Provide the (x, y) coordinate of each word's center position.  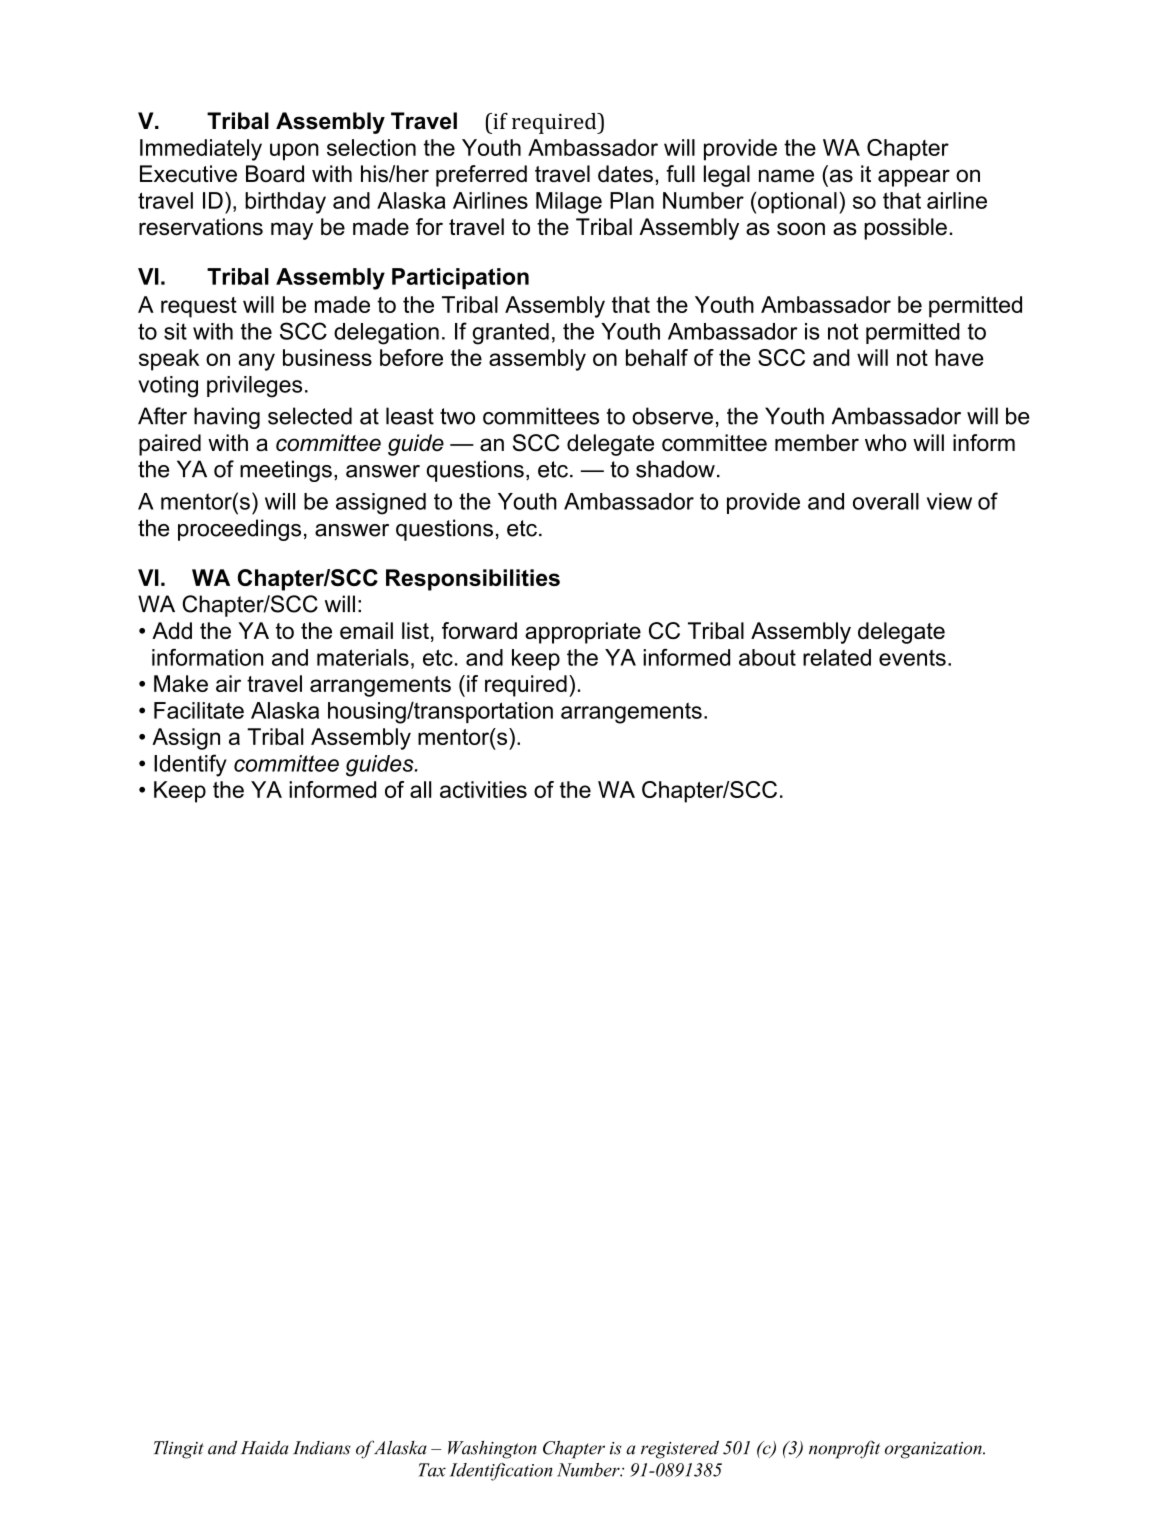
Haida (264, 1448)
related (837, 657)
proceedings (239, 530)
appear (914, 178)
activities (483, 789)
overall (886, 501)
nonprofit (844, 1449)
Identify (190, 765)
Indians (322, 1448)
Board (275, 174)
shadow (675, 469)
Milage (569, 203)
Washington (492, 1450)
